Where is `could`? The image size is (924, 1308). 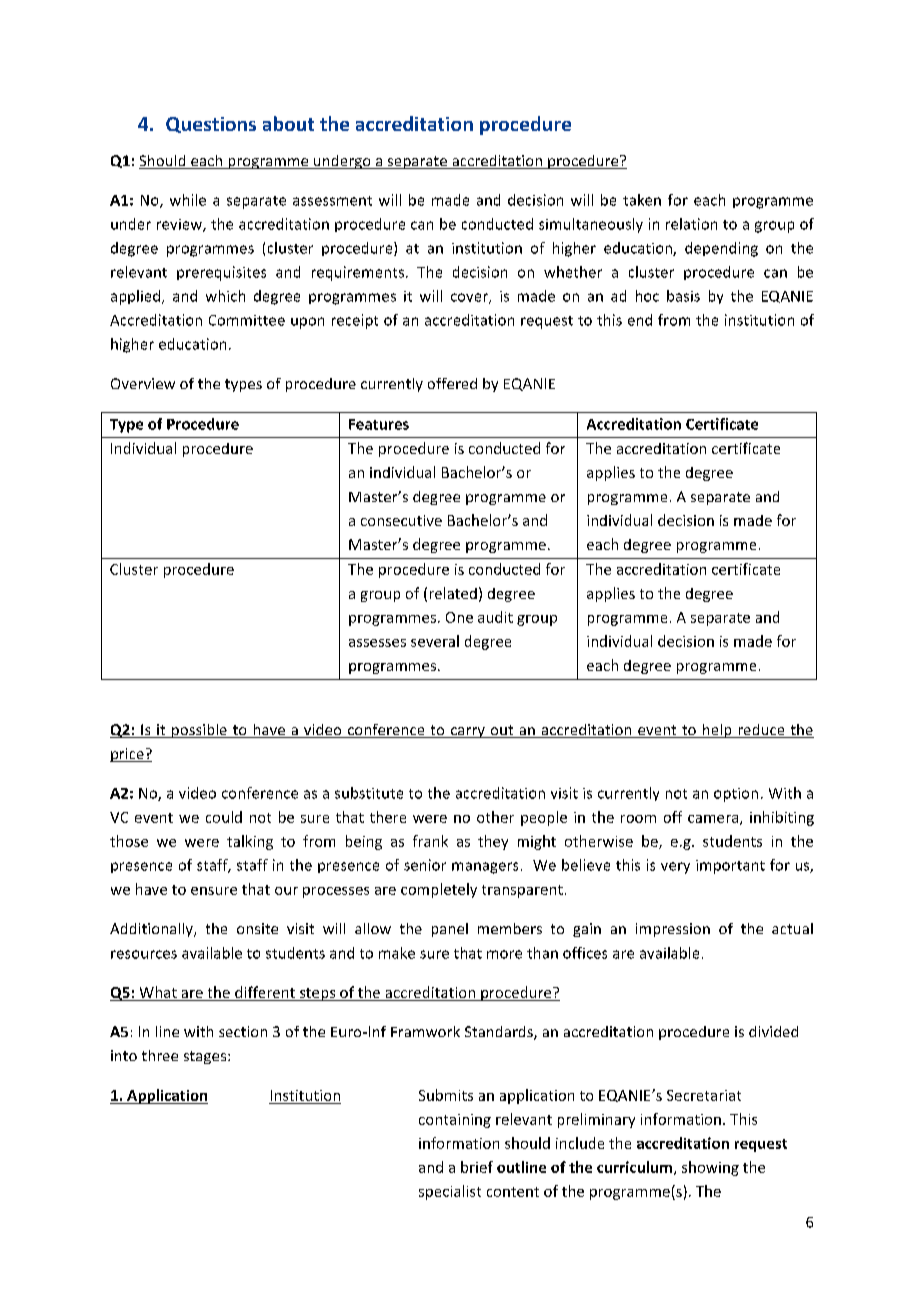 could is located at coordinates (224, 817).
